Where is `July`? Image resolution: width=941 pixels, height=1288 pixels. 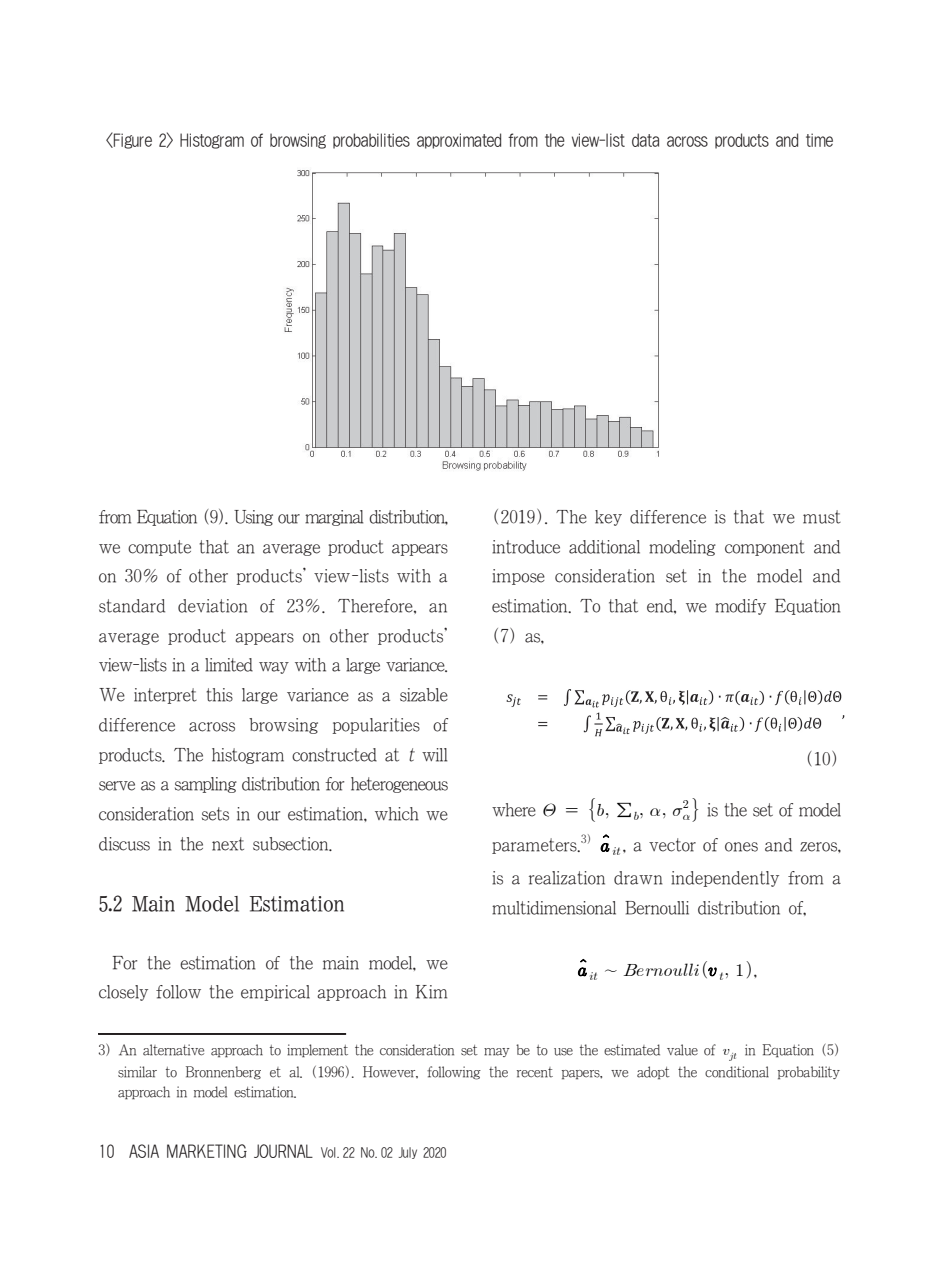 July is located at coordinates (408, 1153).
